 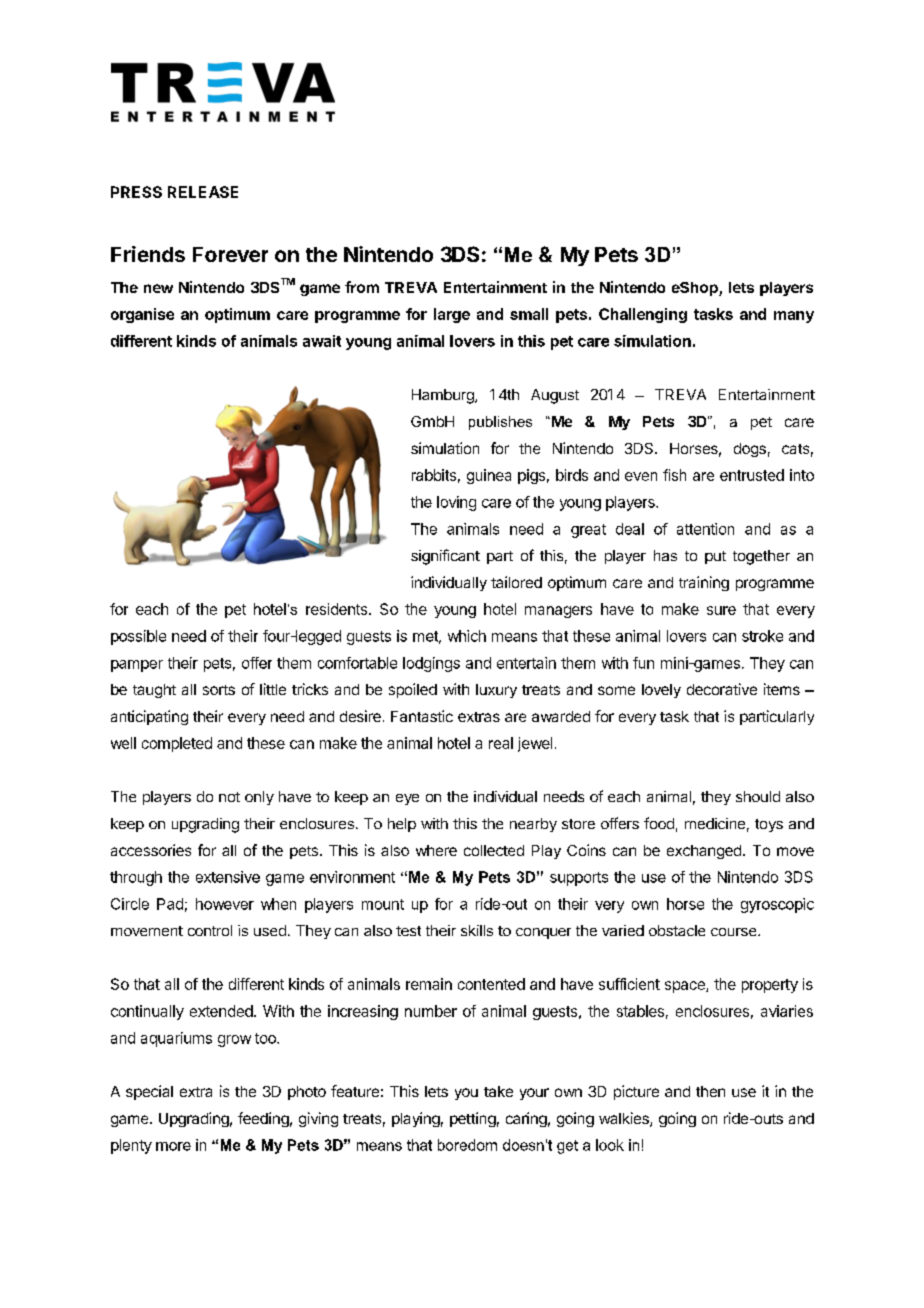 I want to click on publishes, so click(x=500, y=423).
